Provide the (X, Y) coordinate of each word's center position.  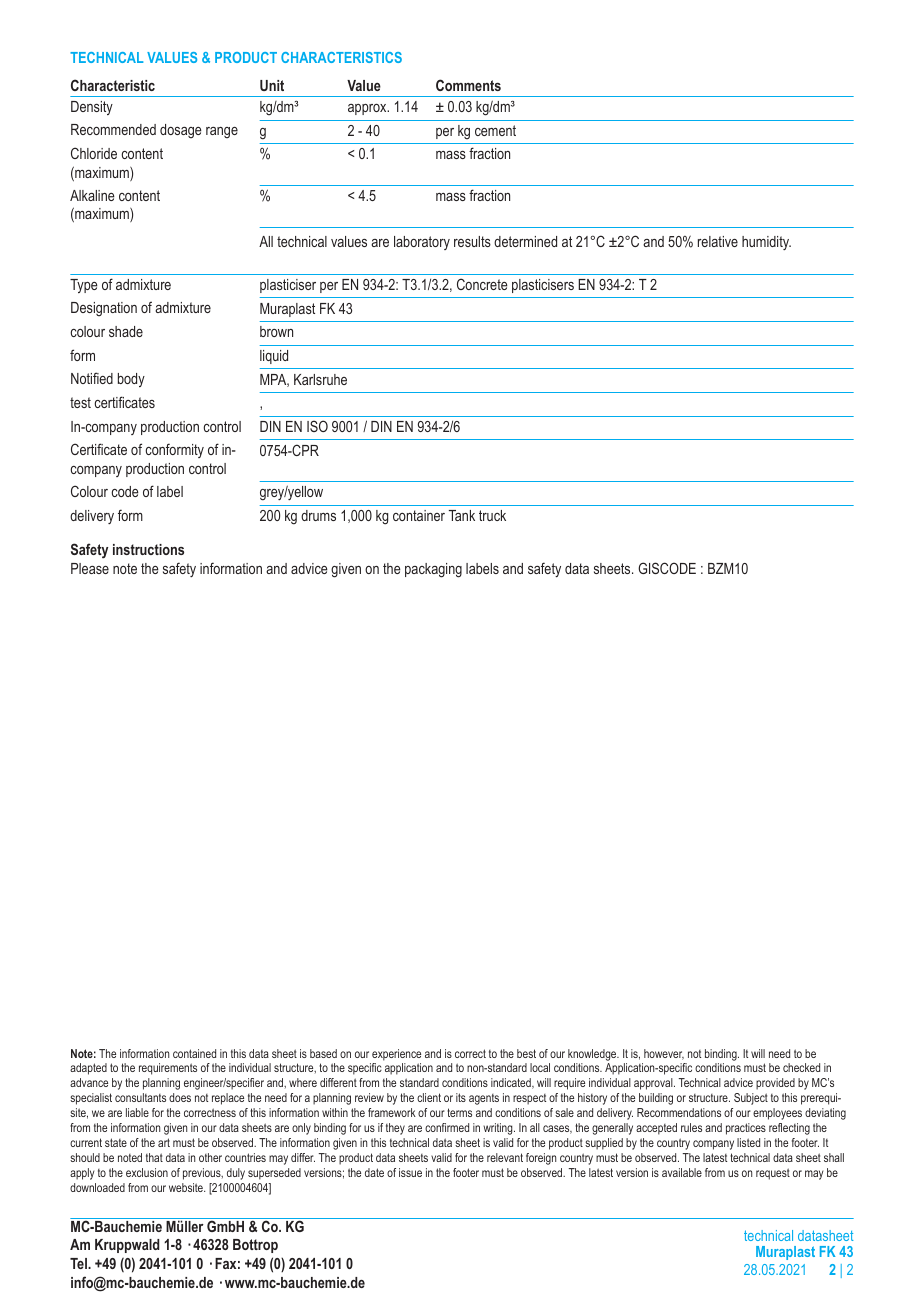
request (773, 1174)
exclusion (147, 1172)
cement (495, 130)
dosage (181, 131)
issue (410, 1172)
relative (718, 241)
